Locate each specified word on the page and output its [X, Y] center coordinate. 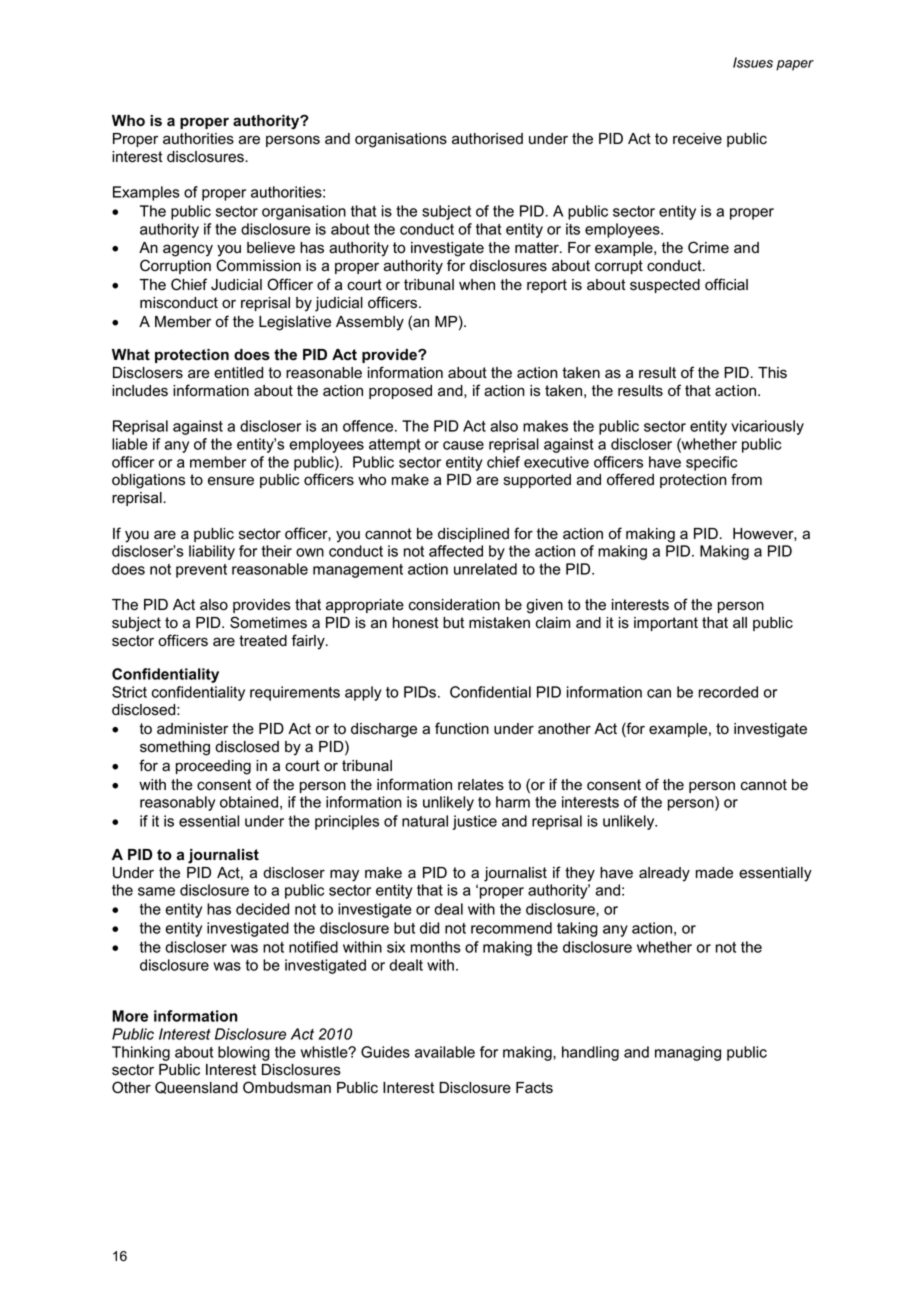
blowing [244, 1053]
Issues [753, 62]
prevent [201, 571]
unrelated [485, 569]
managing [688, 1053]
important [666, 624]
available [445, 1052]
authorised [487, 139]
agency [188, 250]
